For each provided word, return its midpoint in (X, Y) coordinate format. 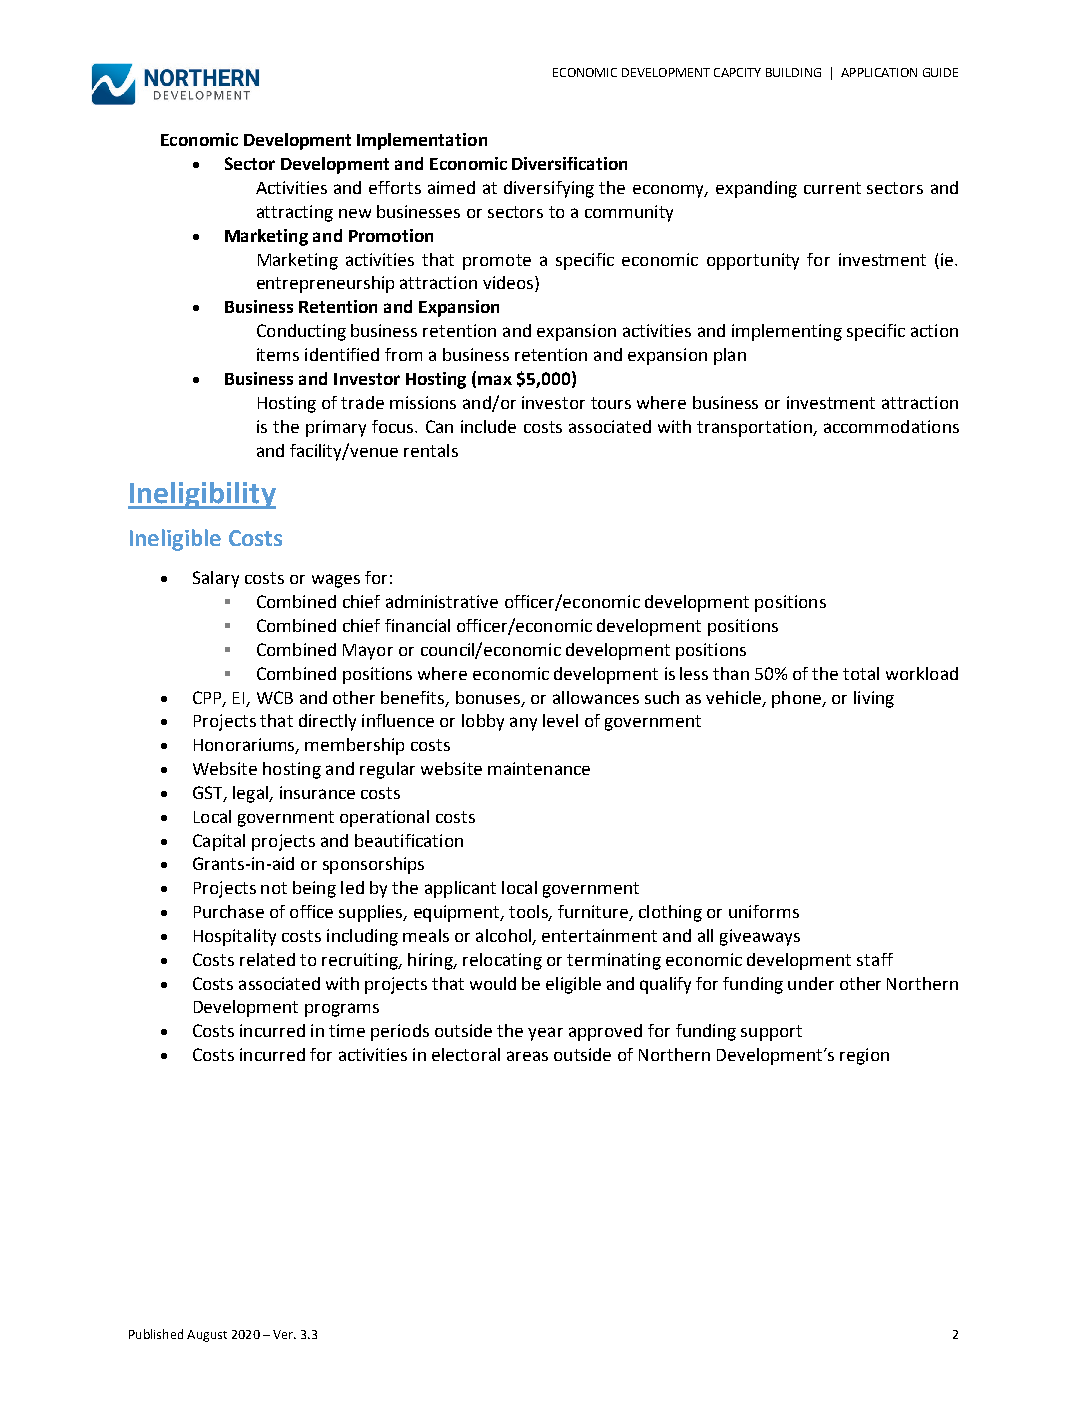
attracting (295, 213)
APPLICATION (879, 72)
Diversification (569, 163)
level (560, 720)
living (874, 699)
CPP (208, 698)
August (207, 1336)
